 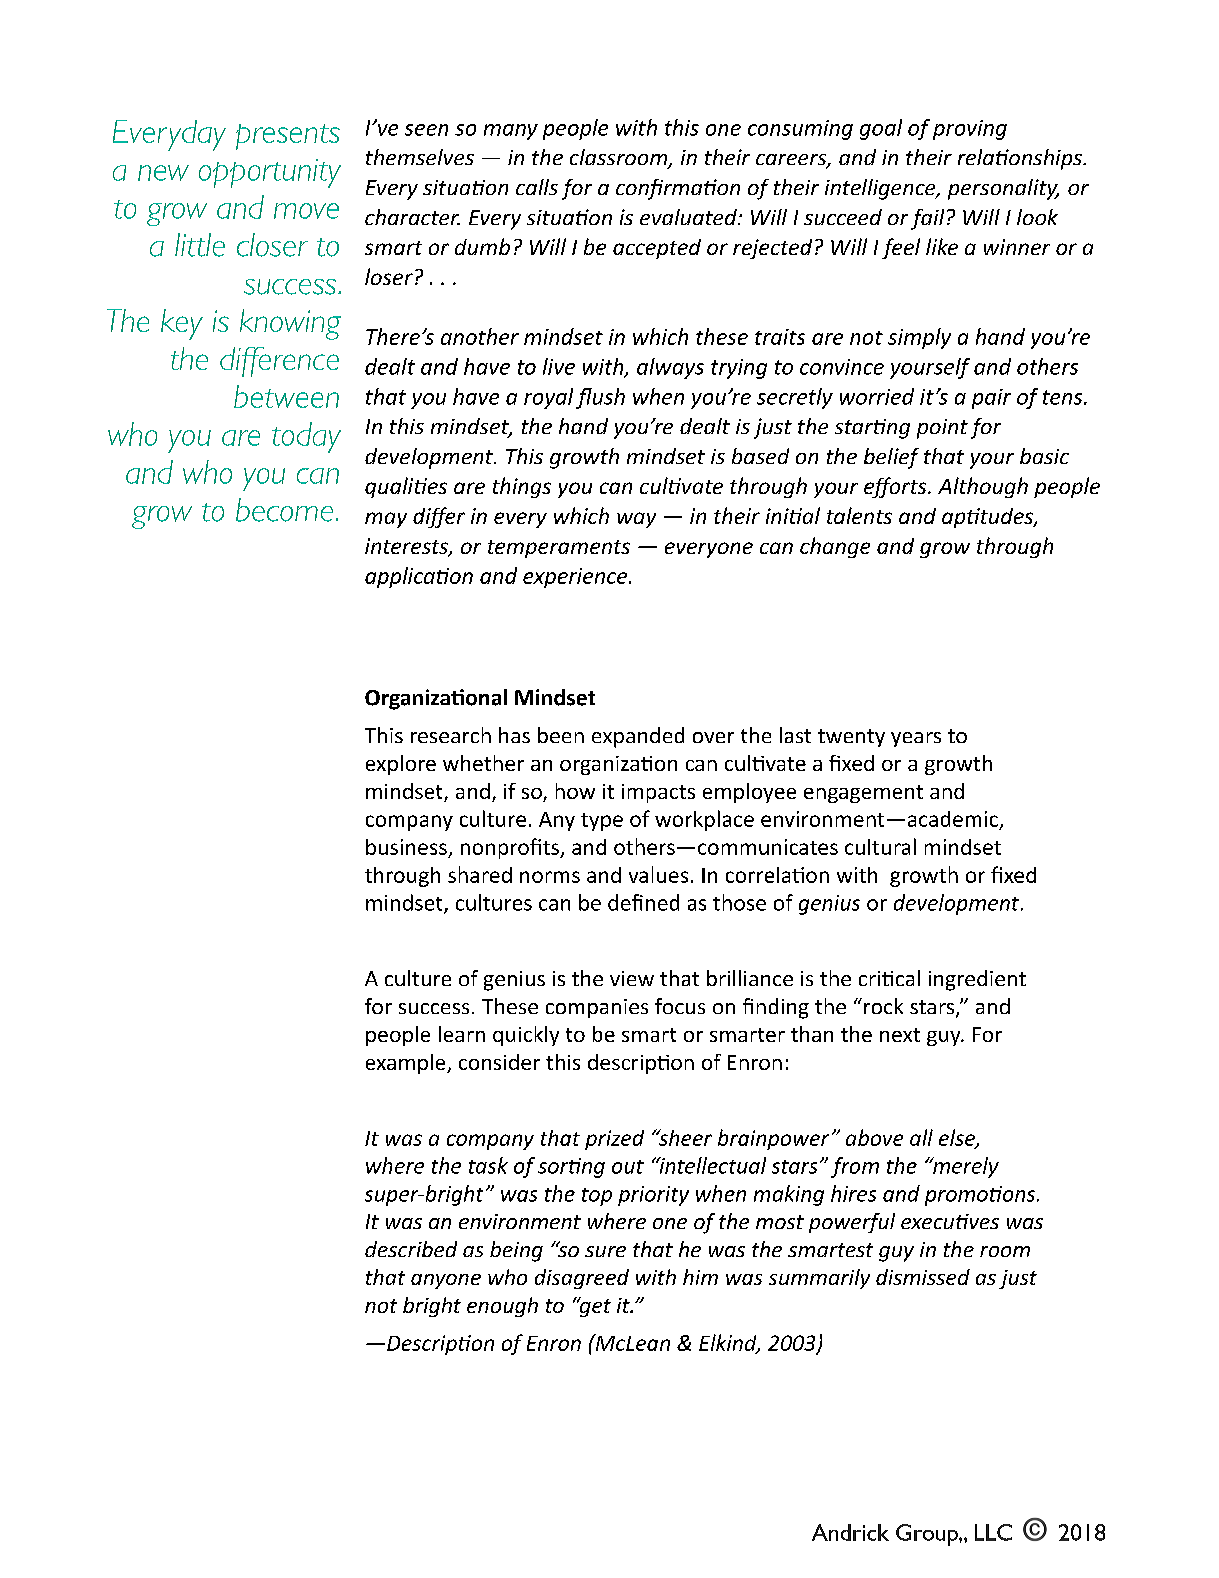 I want to click on proving, so click(x=970, y=130).
